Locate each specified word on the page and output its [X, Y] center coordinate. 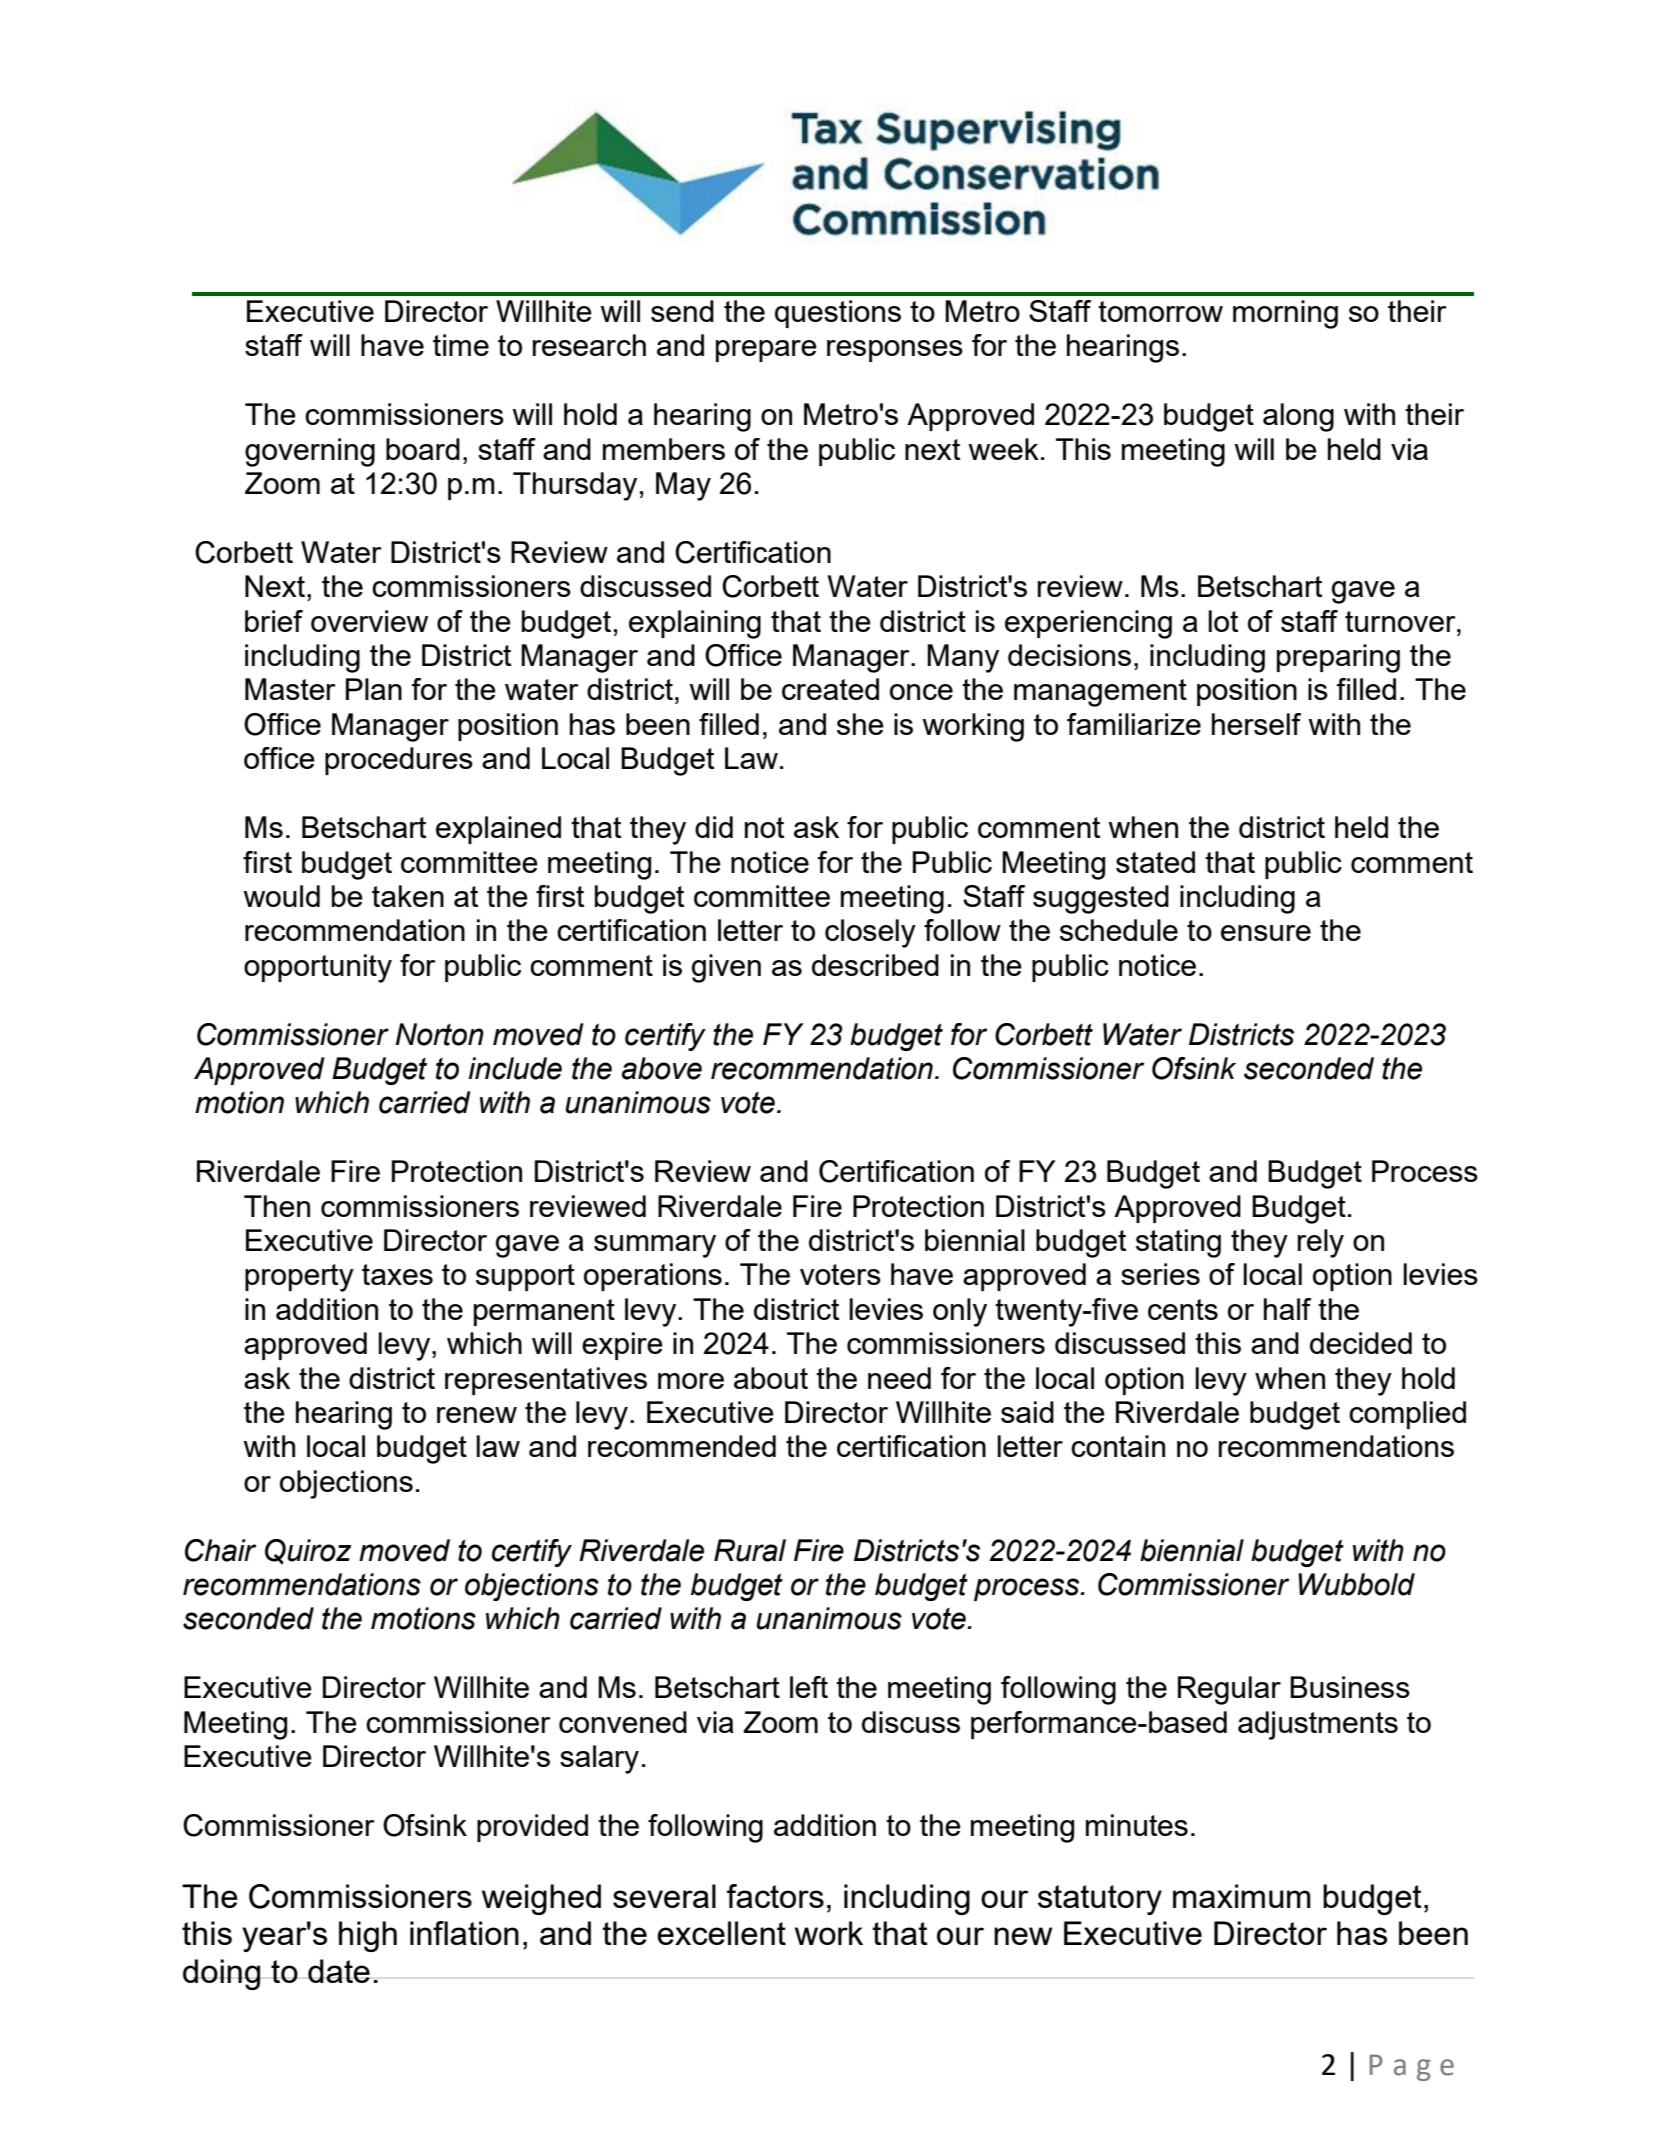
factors [775, 1896]
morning [1285, 314]
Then [277, 1206]
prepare [766, 351]
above [662, 1068]
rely [1321, 1243]
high [368, 1936]
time [461, 345]
